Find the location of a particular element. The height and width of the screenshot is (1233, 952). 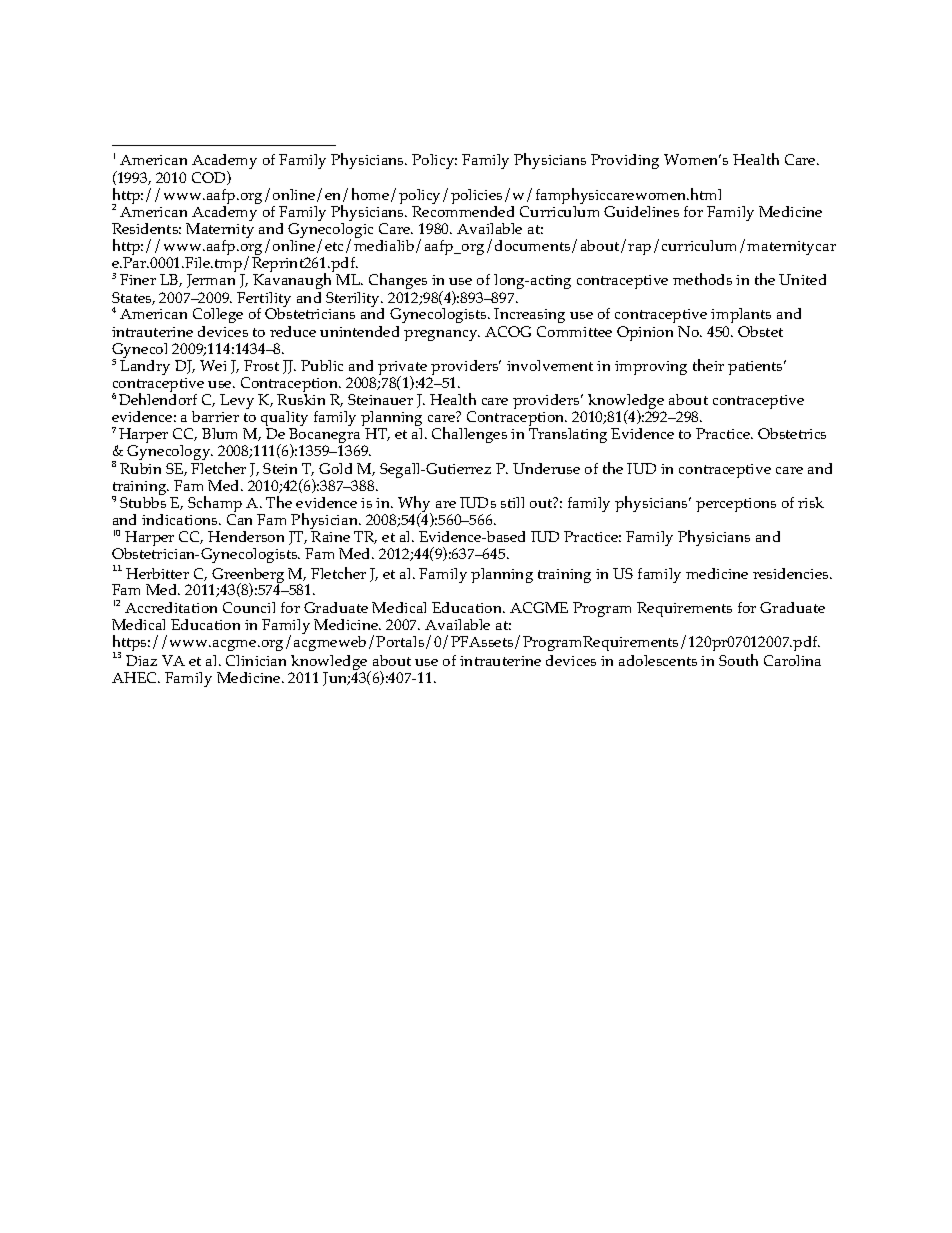

Challenges is located at coordinates (469, 435).
